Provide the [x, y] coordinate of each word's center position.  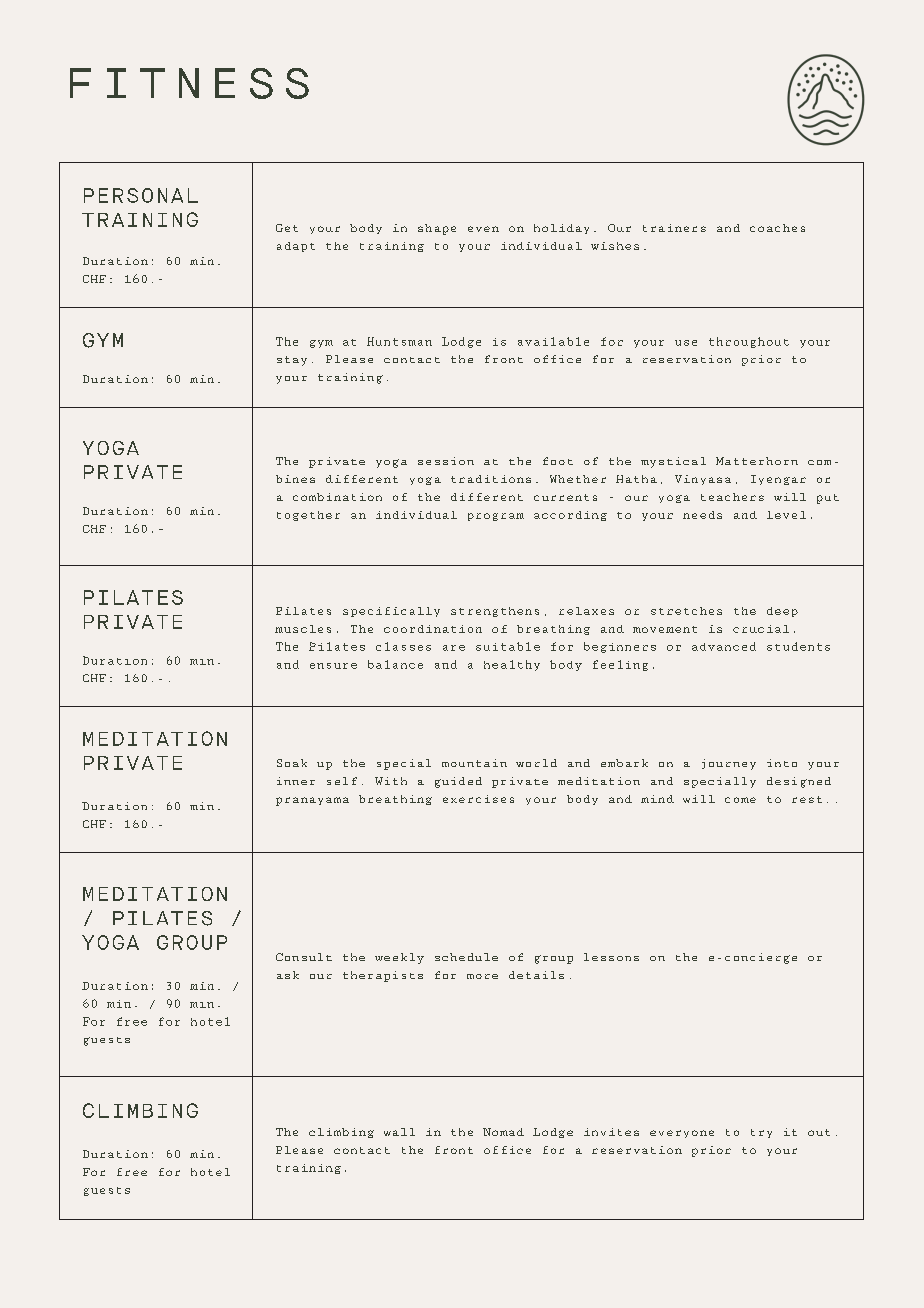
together [308, 516]
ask [288, 975]
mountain [474, 763]
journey [729, 764]
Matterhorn [757, 461]
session [446, 461]
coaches [777, 228]
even [483, 229]
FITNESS [189, 83]
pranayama [312, 801]
